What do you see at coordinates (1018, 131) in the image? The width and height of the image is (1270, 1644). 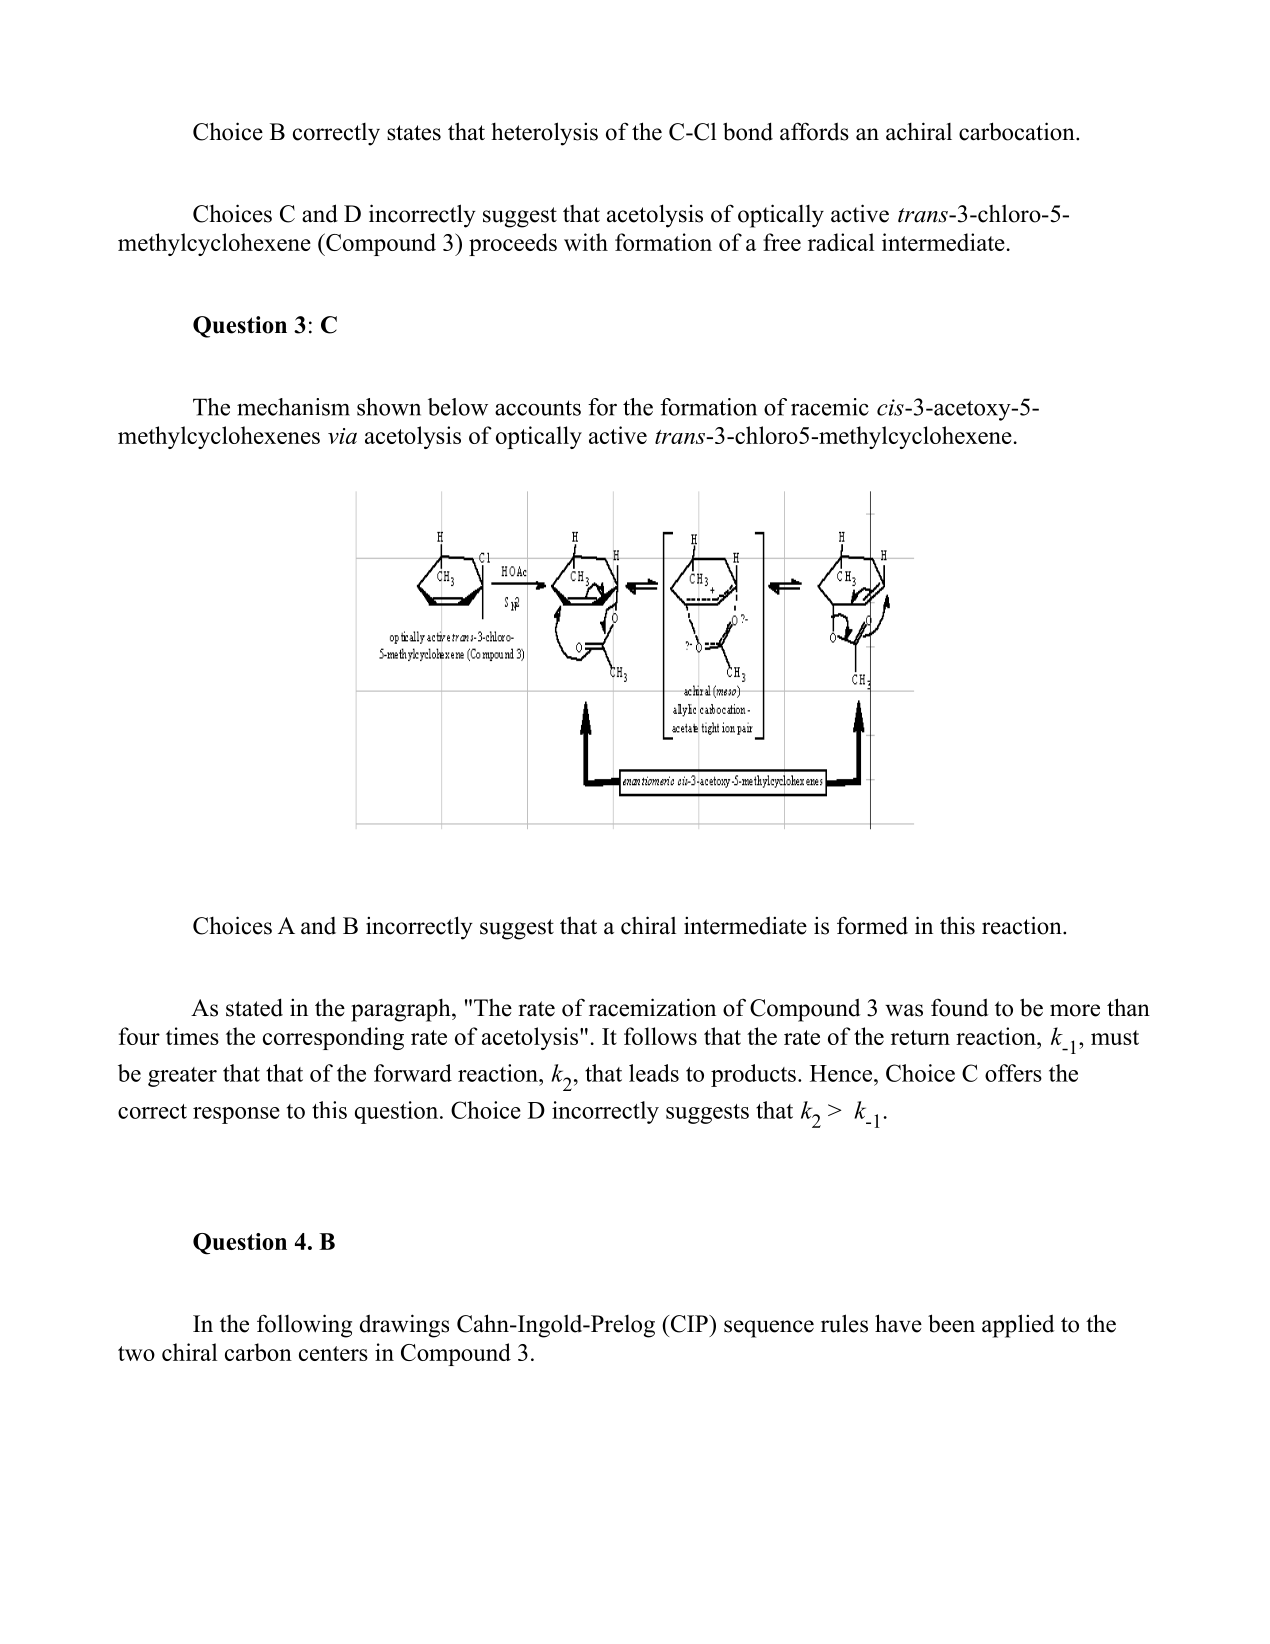 I see `carbocation` at bounding box center [1018, 131].
